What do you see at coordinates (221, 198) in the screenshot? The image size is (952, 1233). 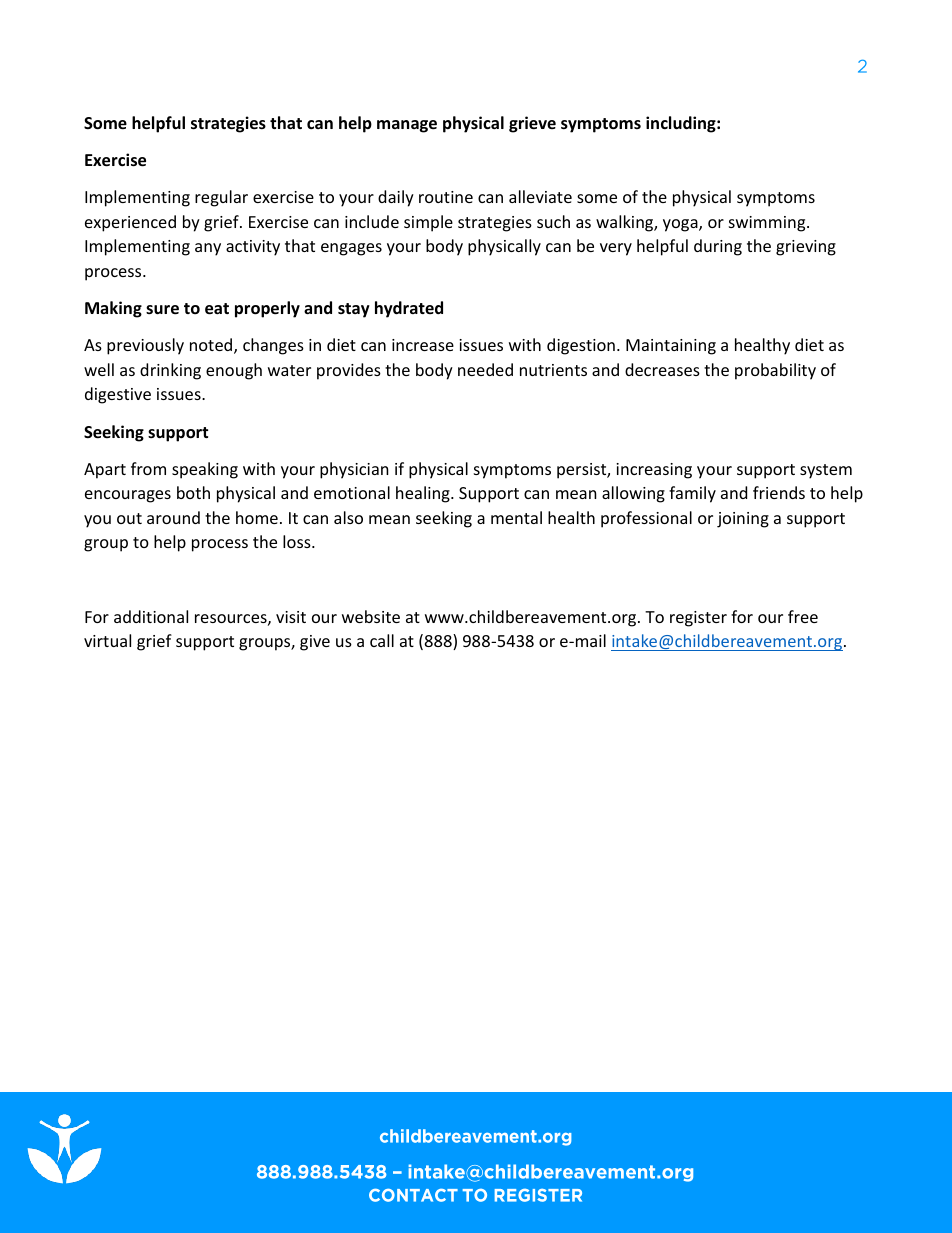 I see `regular` at bounding box center [221, 198].
